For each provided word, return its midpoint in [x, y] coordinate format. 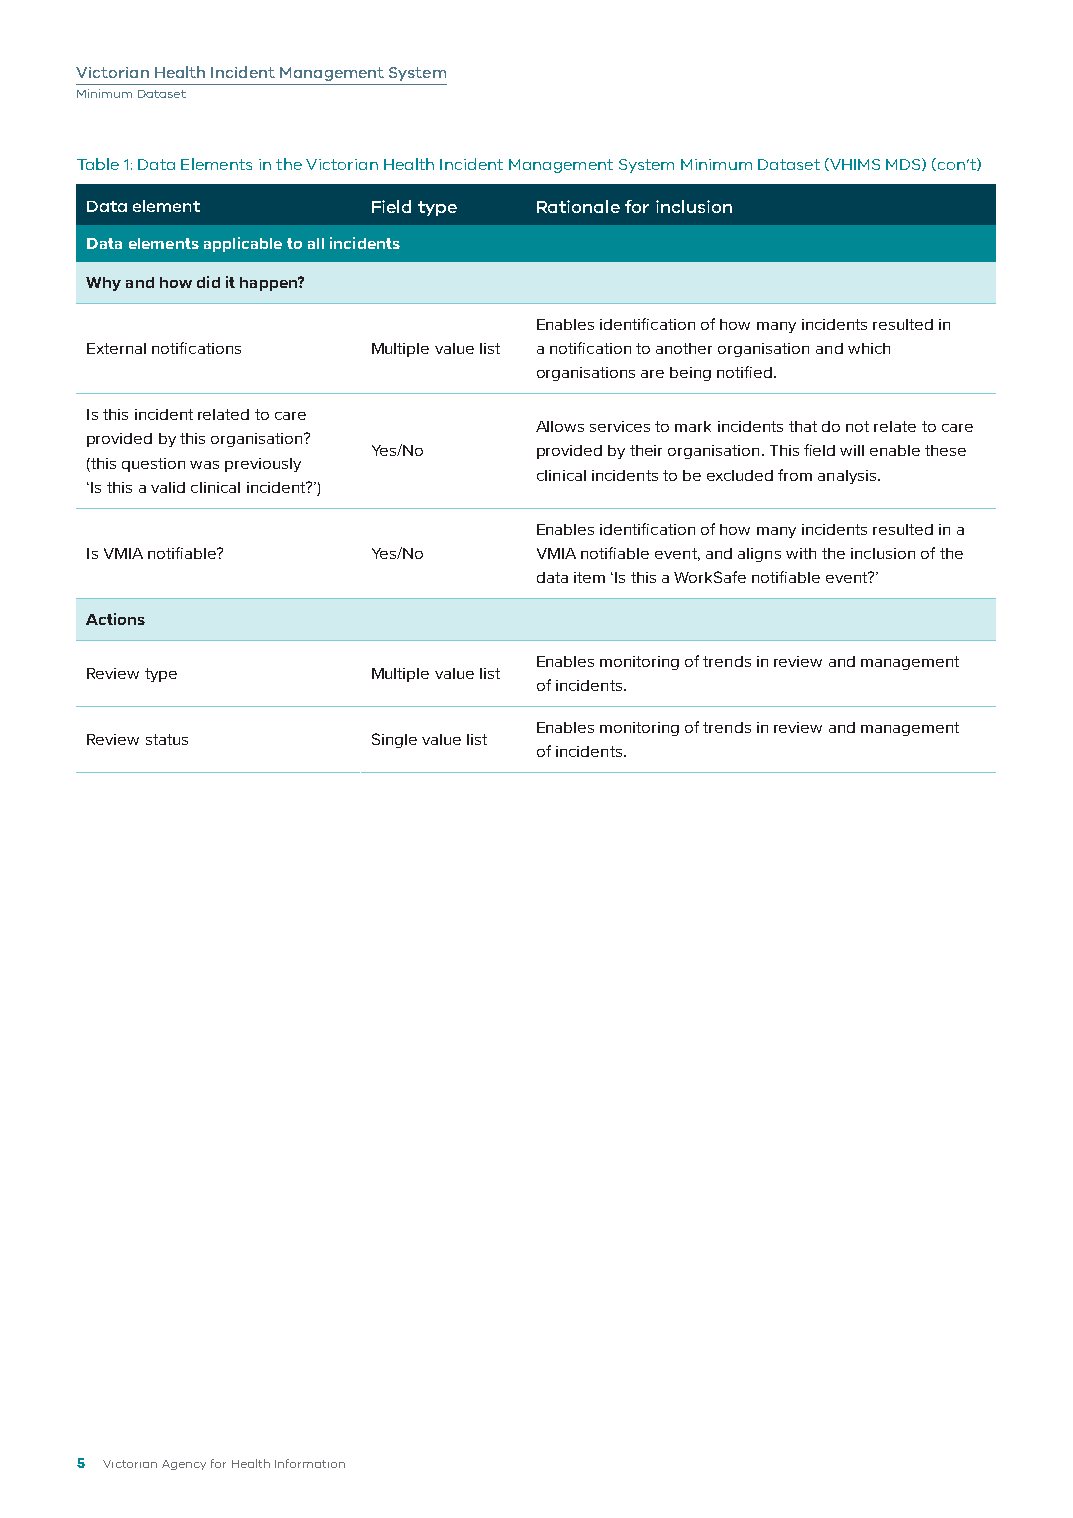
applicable [243, 244]
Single [394, 740]
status [167, 739]
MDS [904, 164]
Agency [184, 1465]
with [801, 553]
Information [310, 1463]
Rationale [578, 206]
